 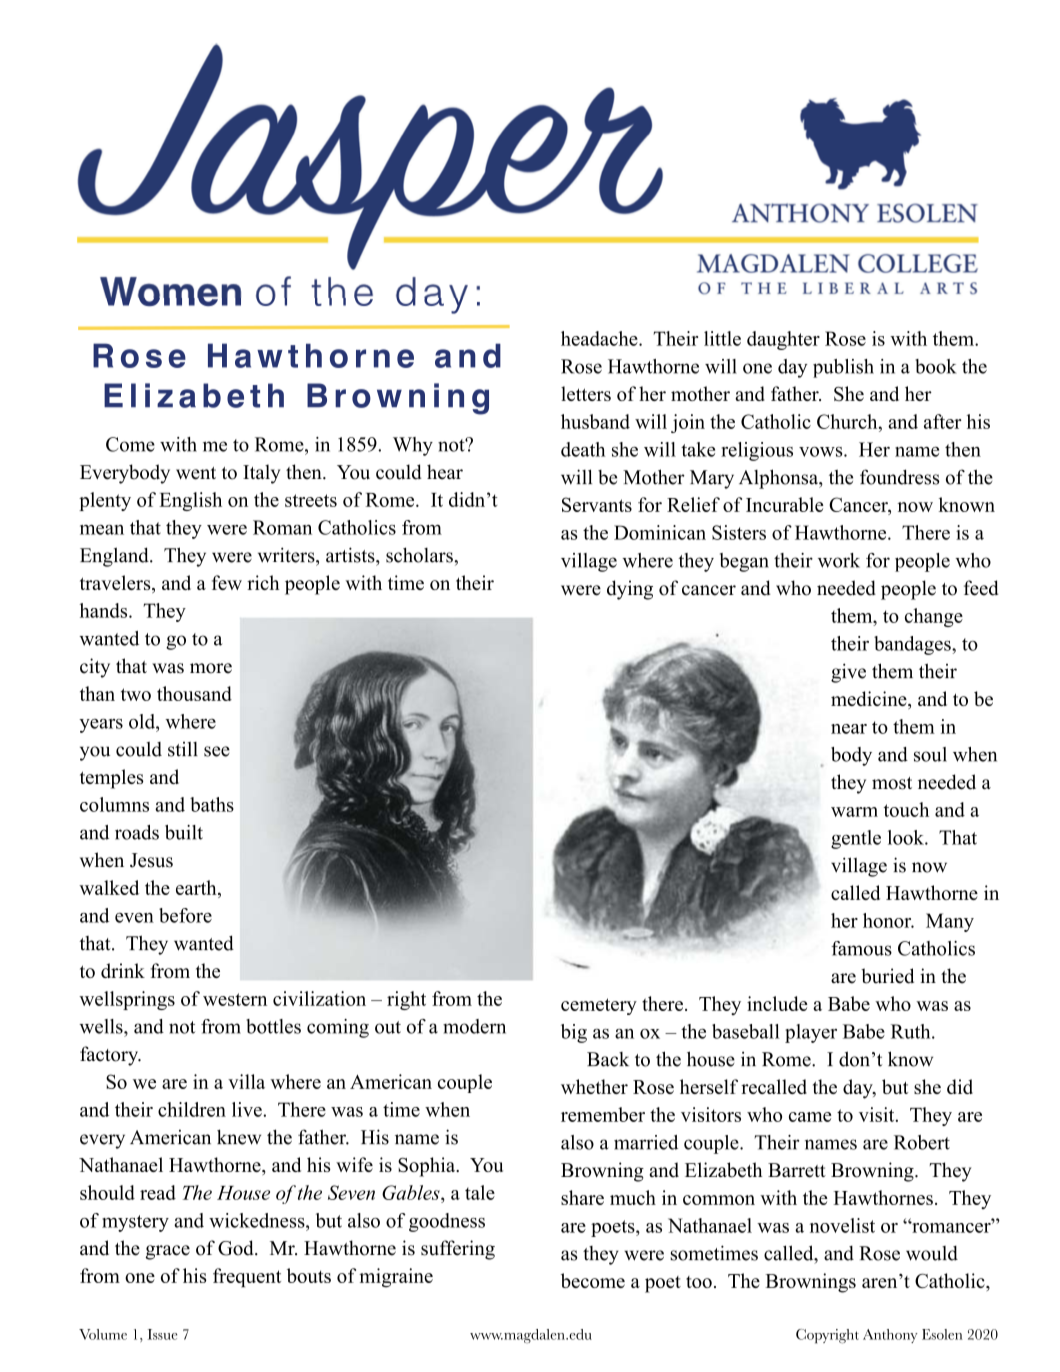 I want to click on touch, so click(x=906, y=809).
